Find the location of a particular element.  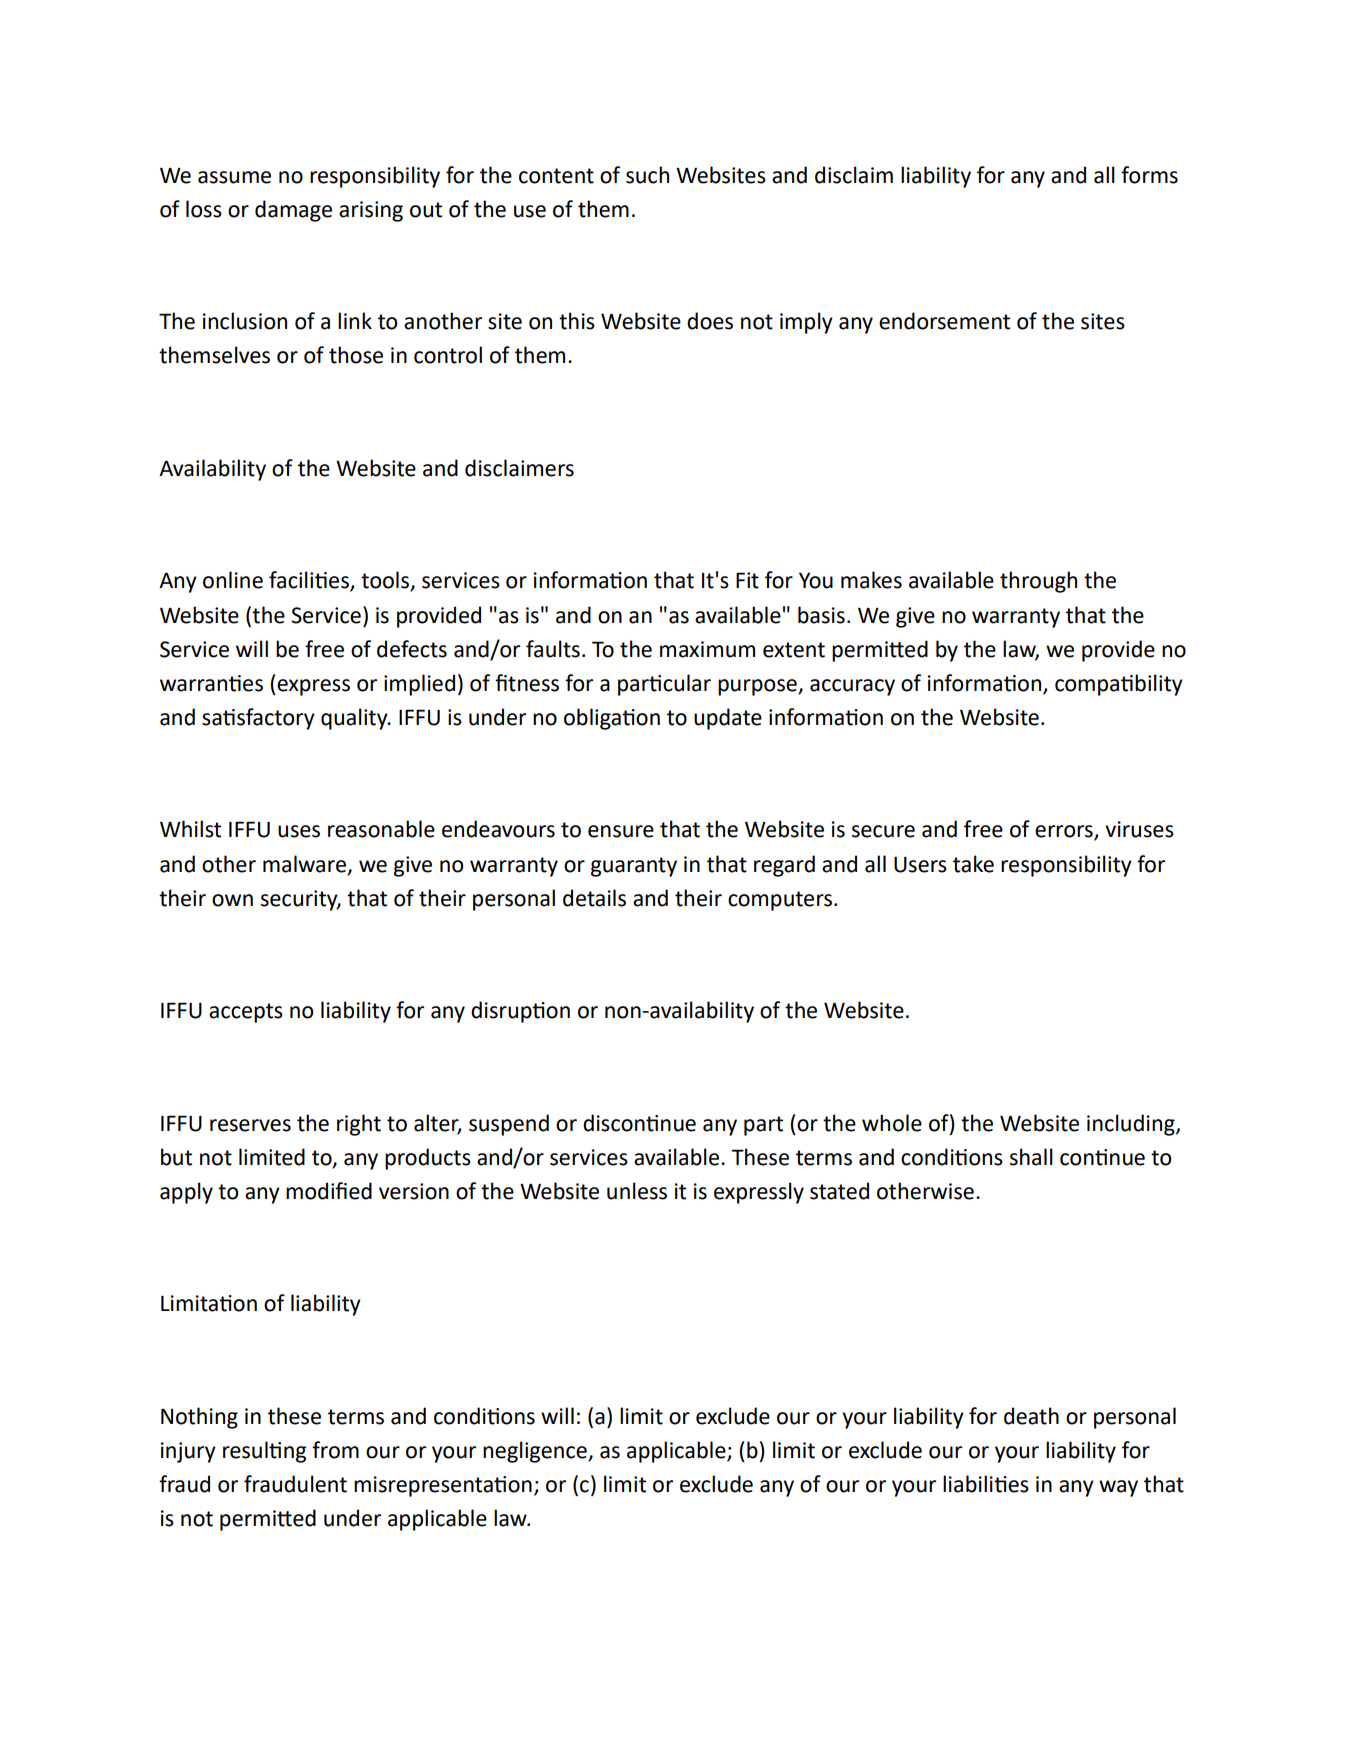

resulting is located at coordinates (264, 1452).
